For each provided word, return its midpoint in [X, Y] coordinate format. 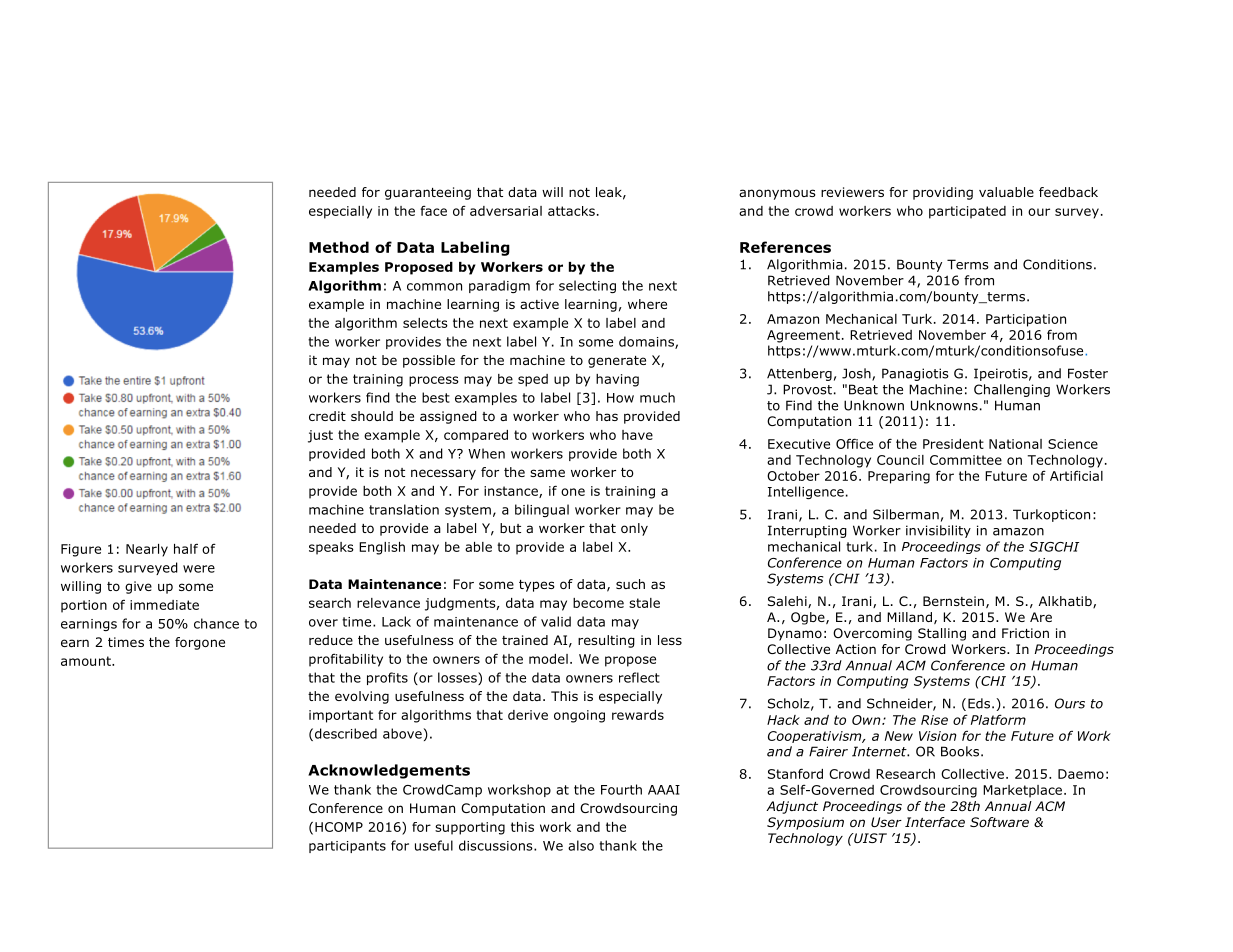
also [581, 845]
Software [999, 822]
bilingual [542, 510]
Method [339, 247]
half [186, 549]
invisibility [938, 531]
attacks [571, 211]
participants [347, 847]
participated [967, 212]
